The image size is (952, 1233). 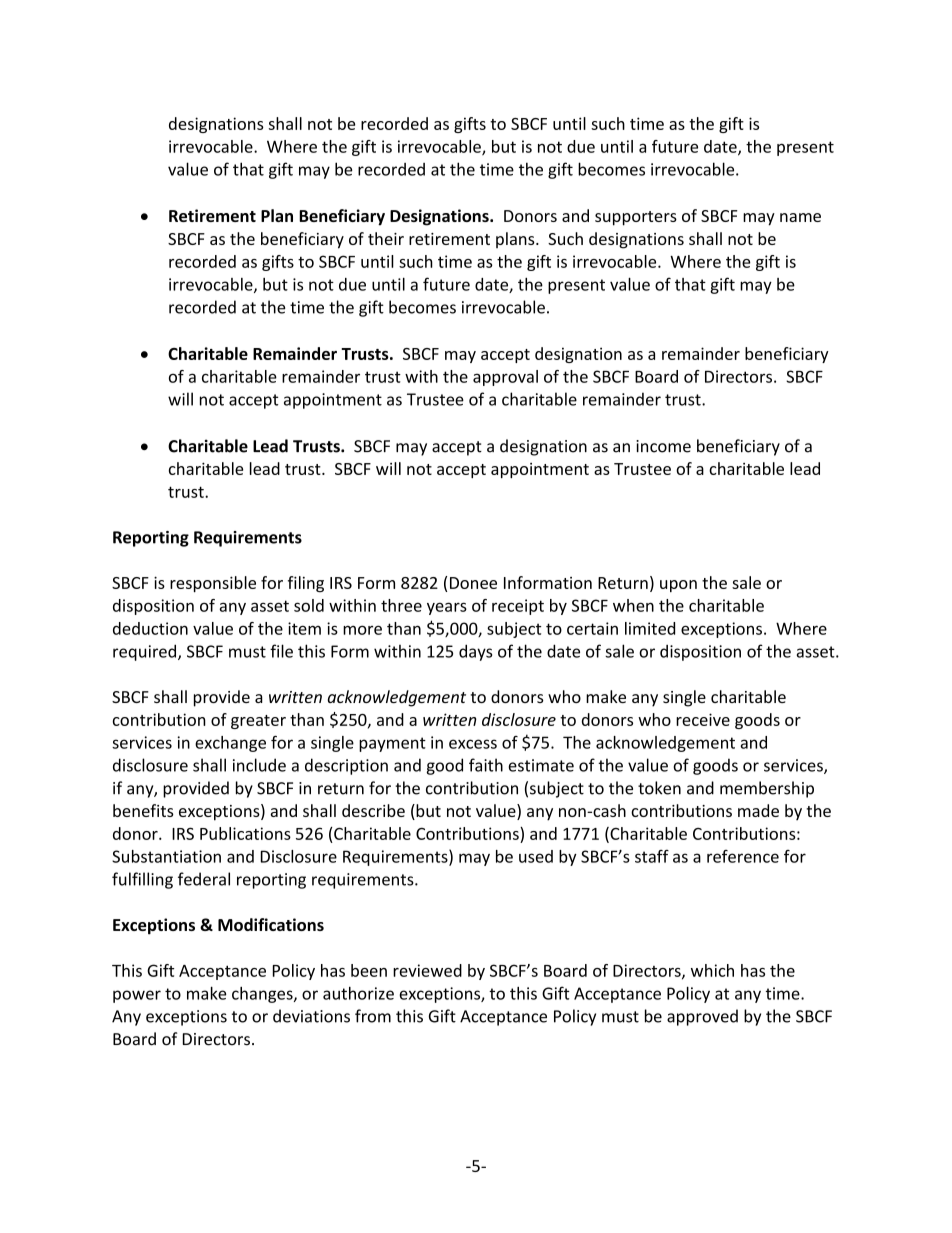 What do you see at coordinates (263, 995) in the screenshot?
I see `changes` at bounding box center [263, 995].
